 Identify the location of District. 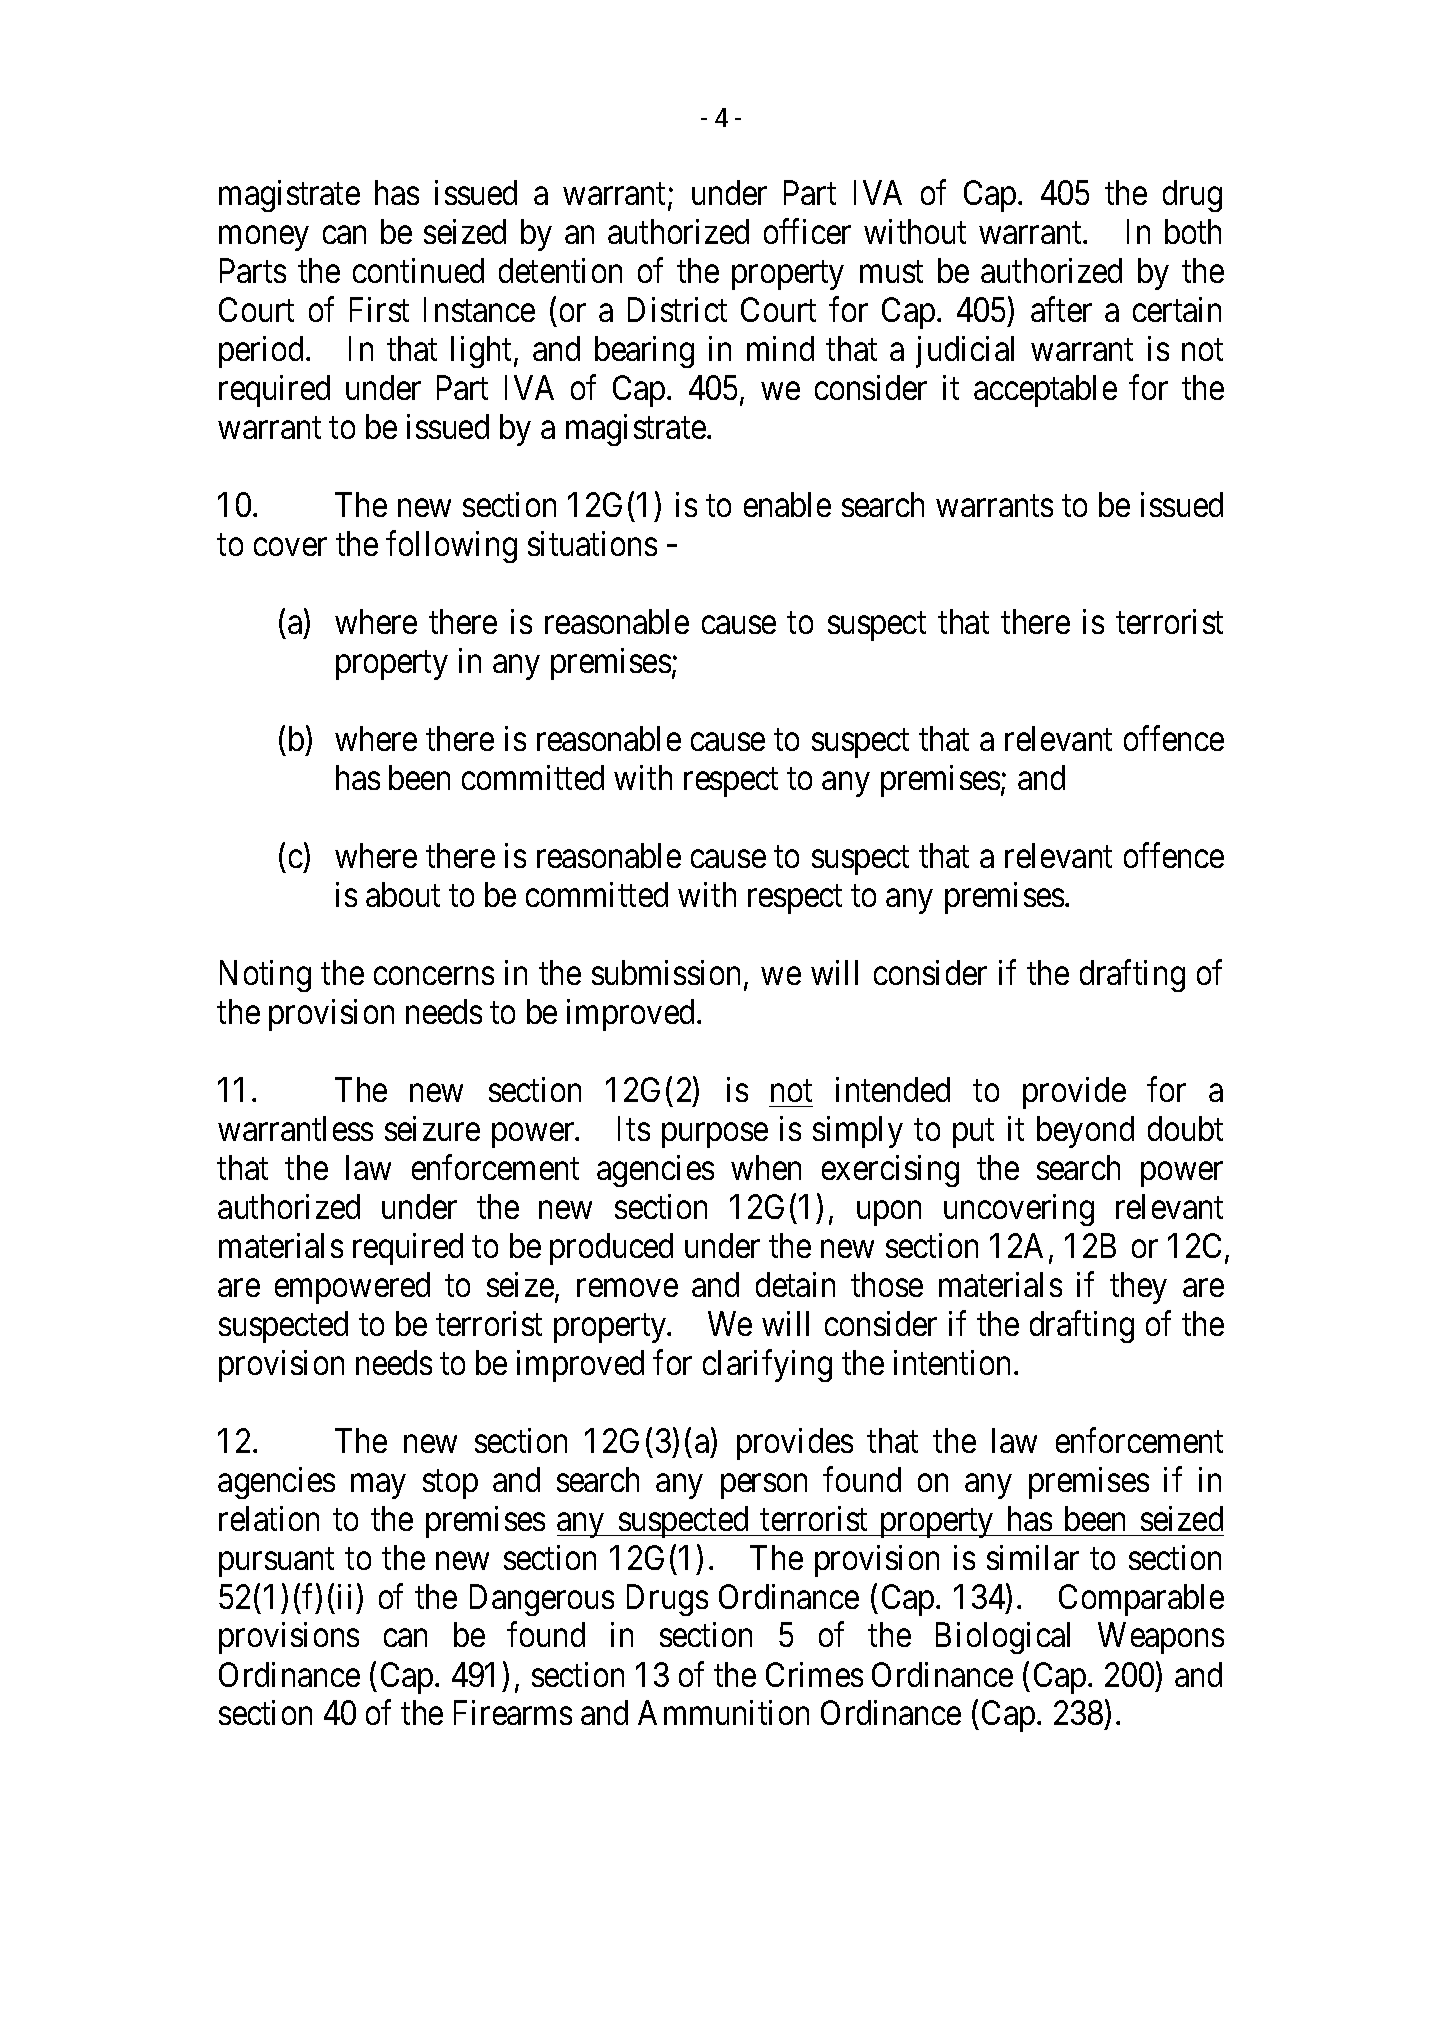
(677, 309).
